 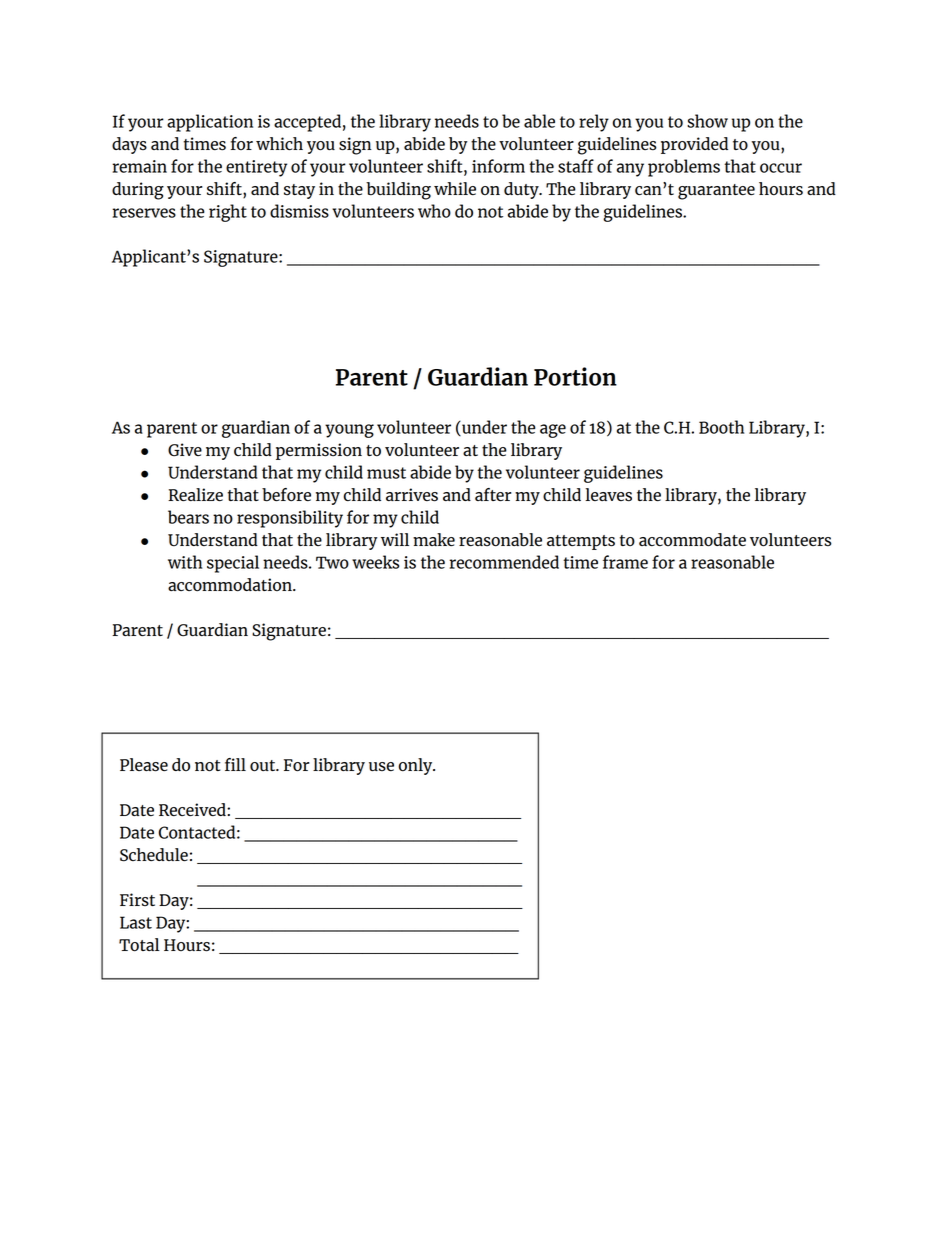 I want to click on only, so click(x=417, y=766).
